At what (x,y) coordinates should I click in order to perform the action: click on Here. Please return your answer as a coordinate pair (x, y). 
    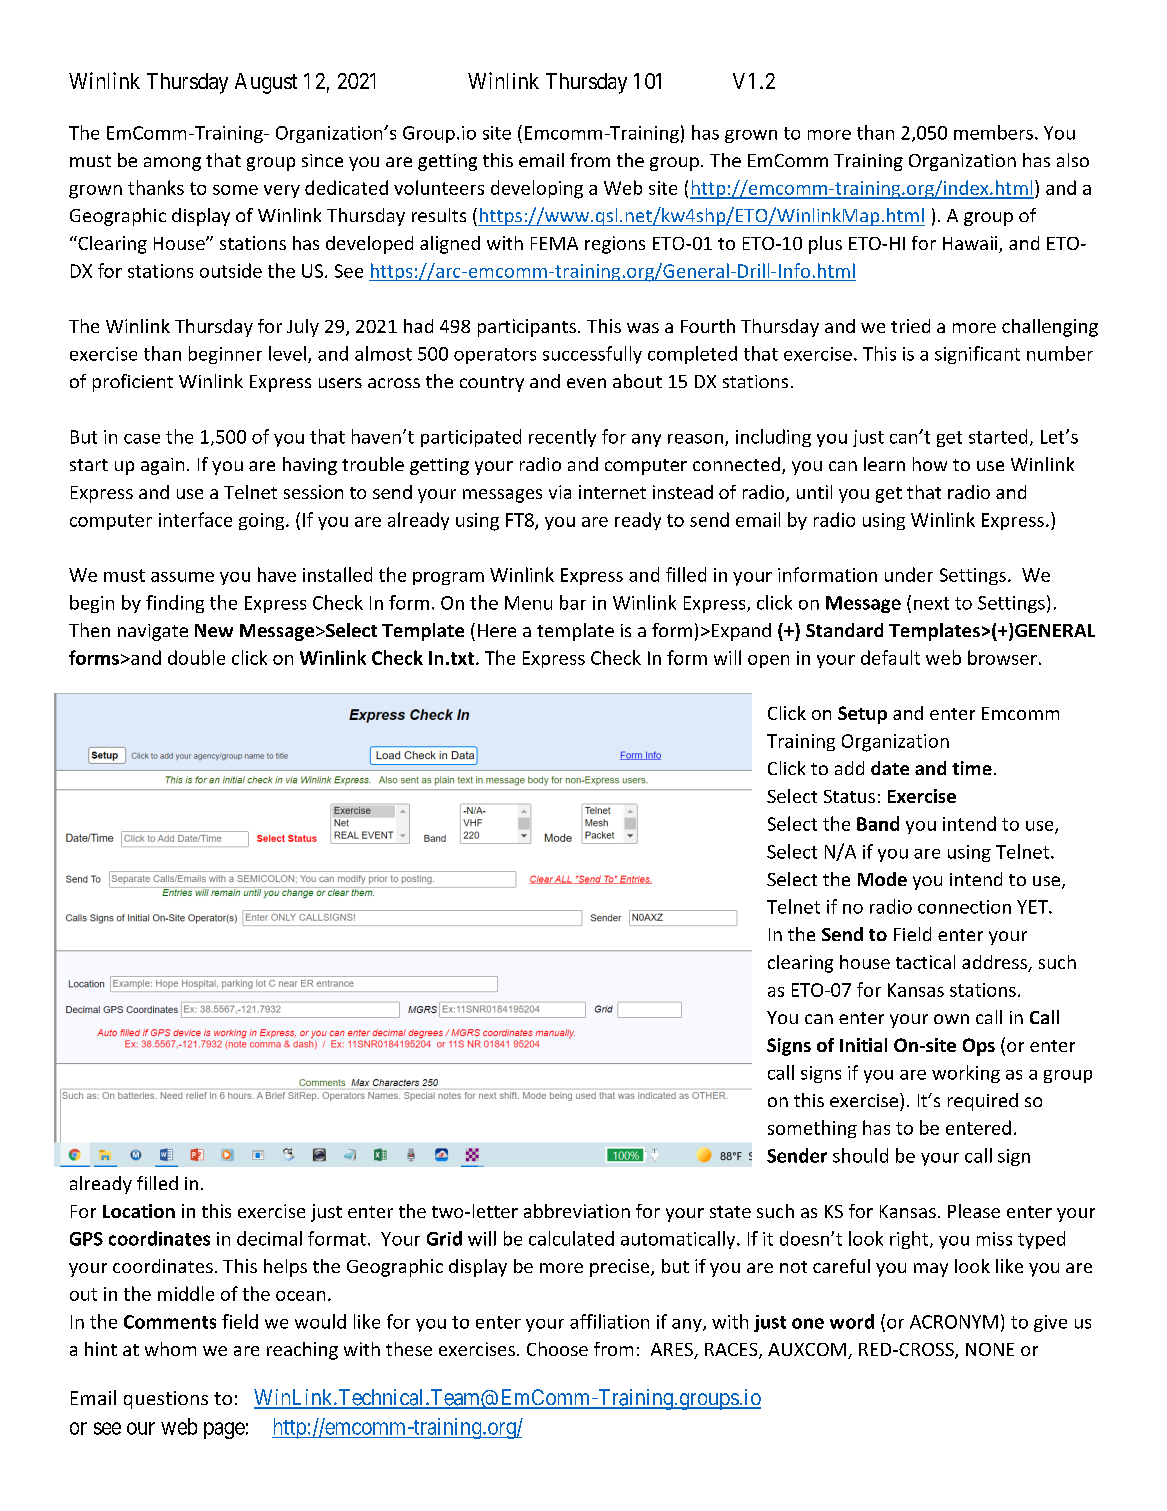
    Looking at the image, I should click on (497, 630).
